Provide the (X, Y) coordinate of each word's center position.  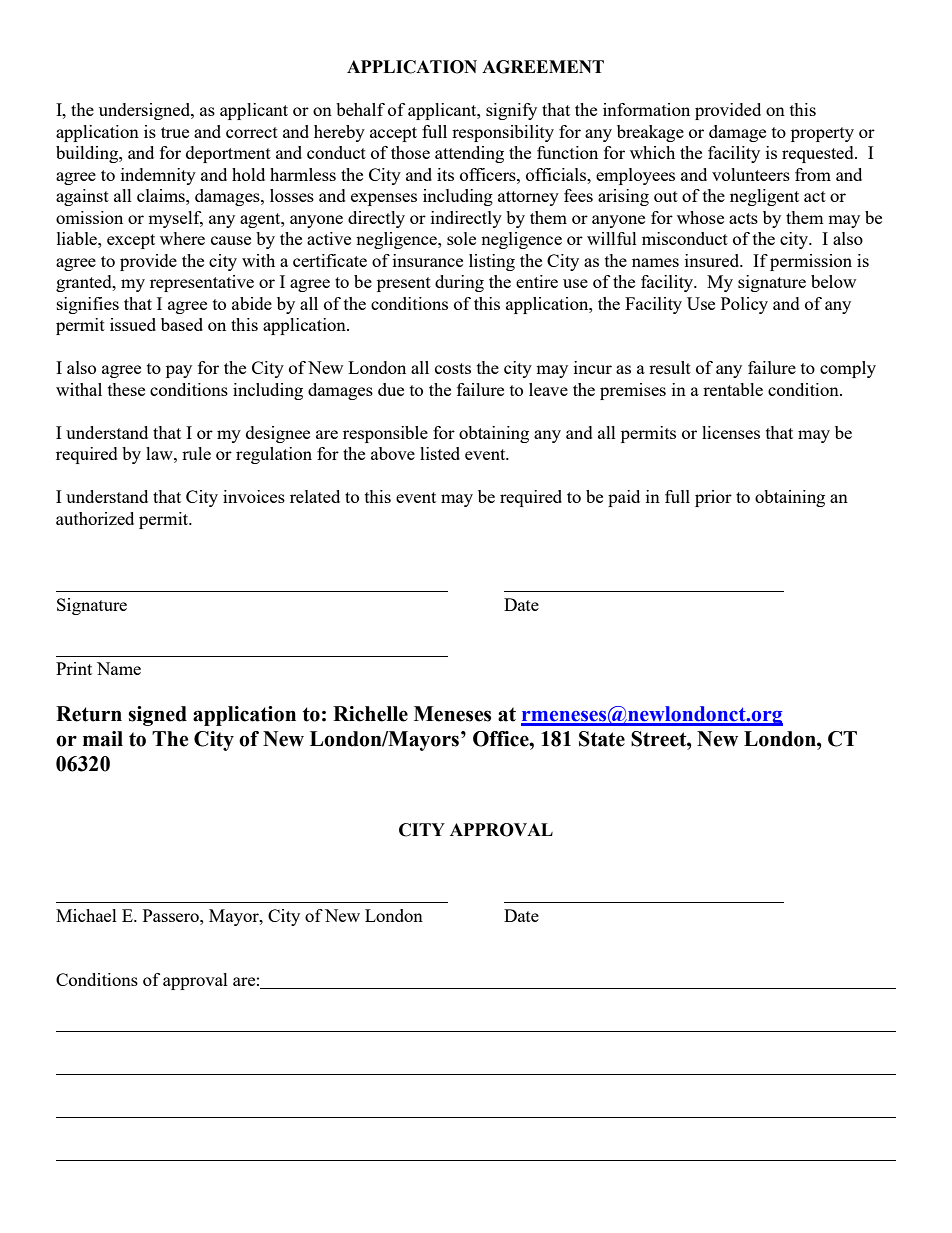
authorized (95, 518)
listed (440, 453)
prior (713, 498)
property (822, 134)
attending (469, 154)
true (175, 132)
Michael (86, 915)
